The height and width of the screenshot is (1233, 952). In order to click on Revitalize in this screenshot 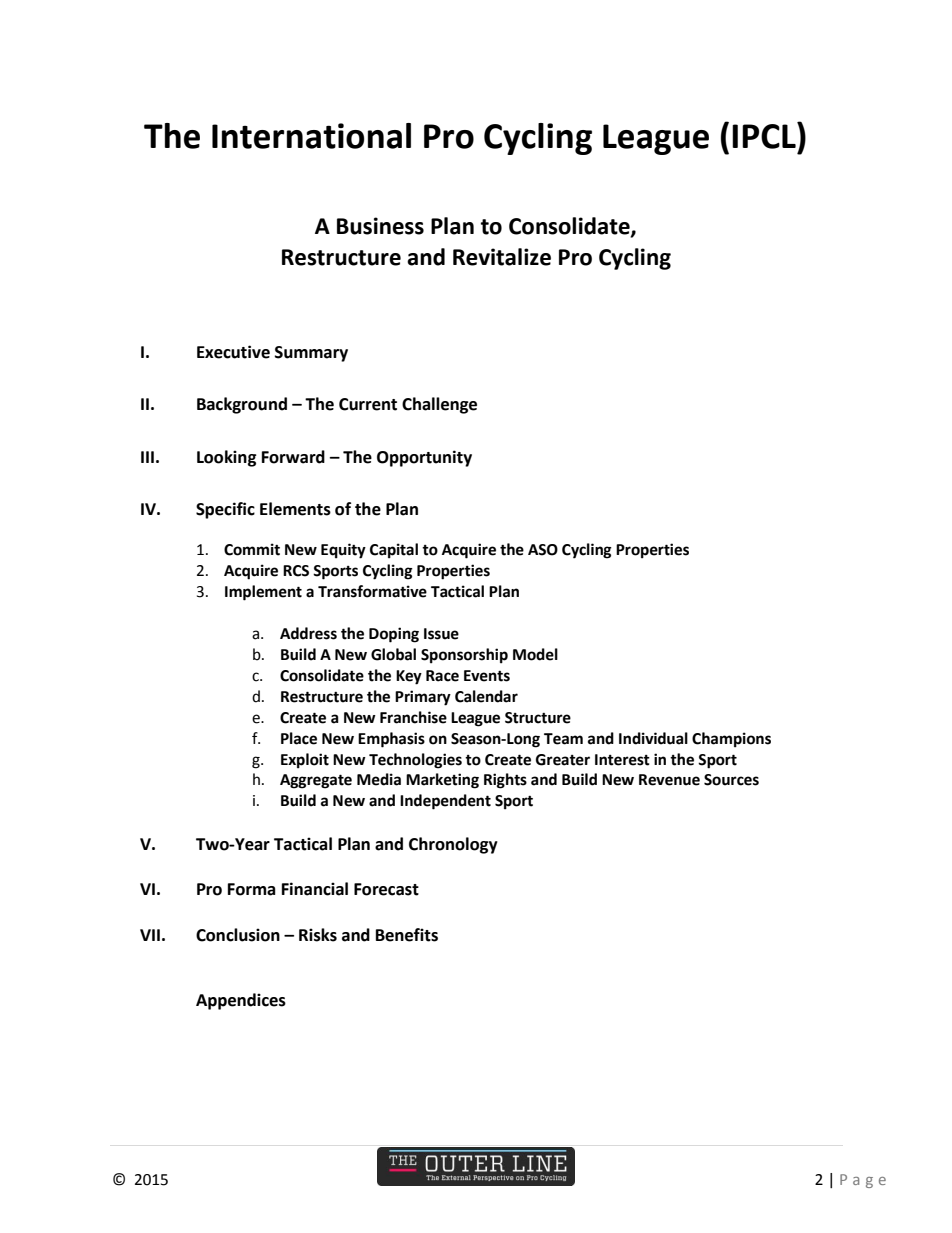, I will do `click(502, 257)`.
